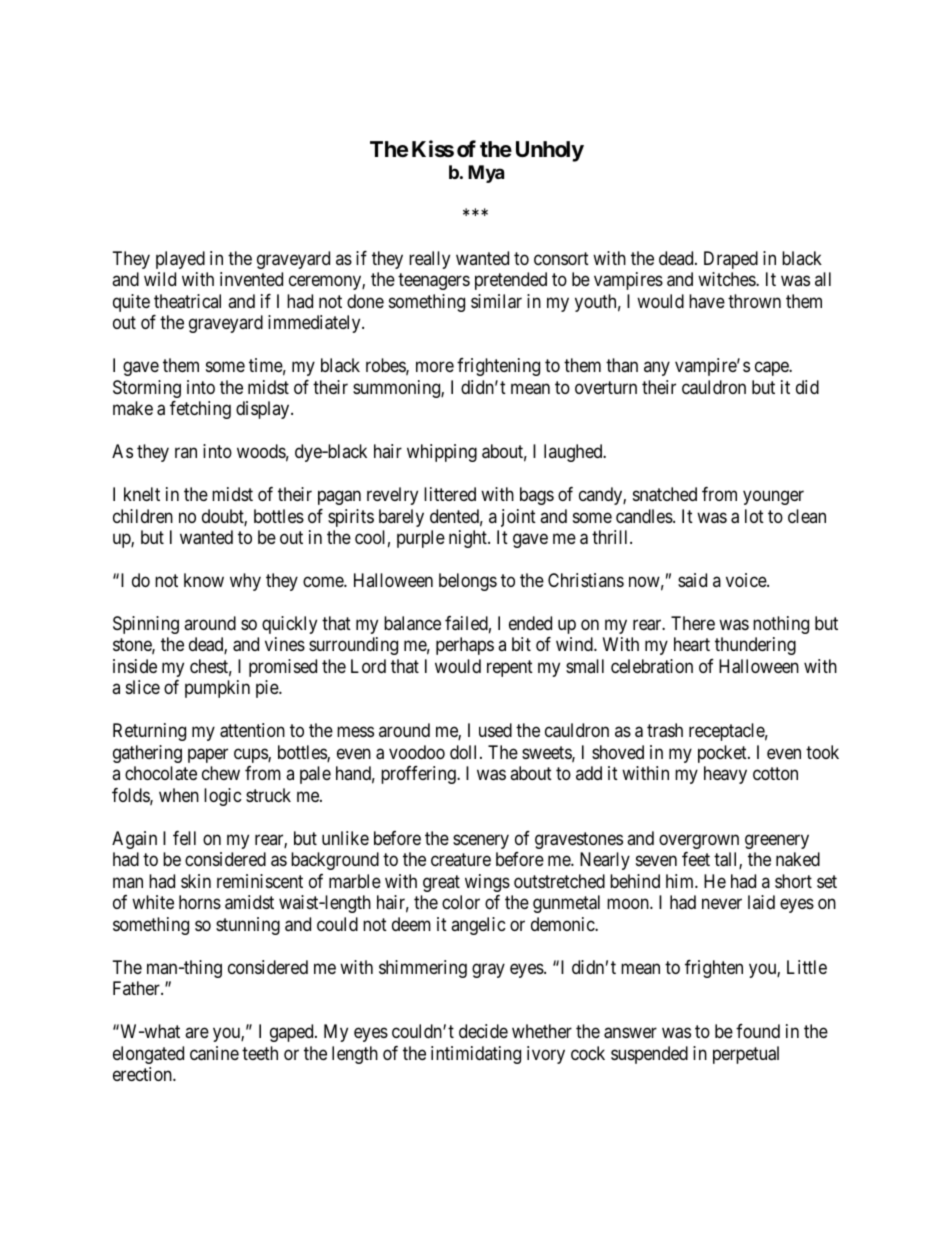  What do you see at coordinates (214, 1053) in the screenshot?
I see `canine` at bounding box center [214, 1053].
